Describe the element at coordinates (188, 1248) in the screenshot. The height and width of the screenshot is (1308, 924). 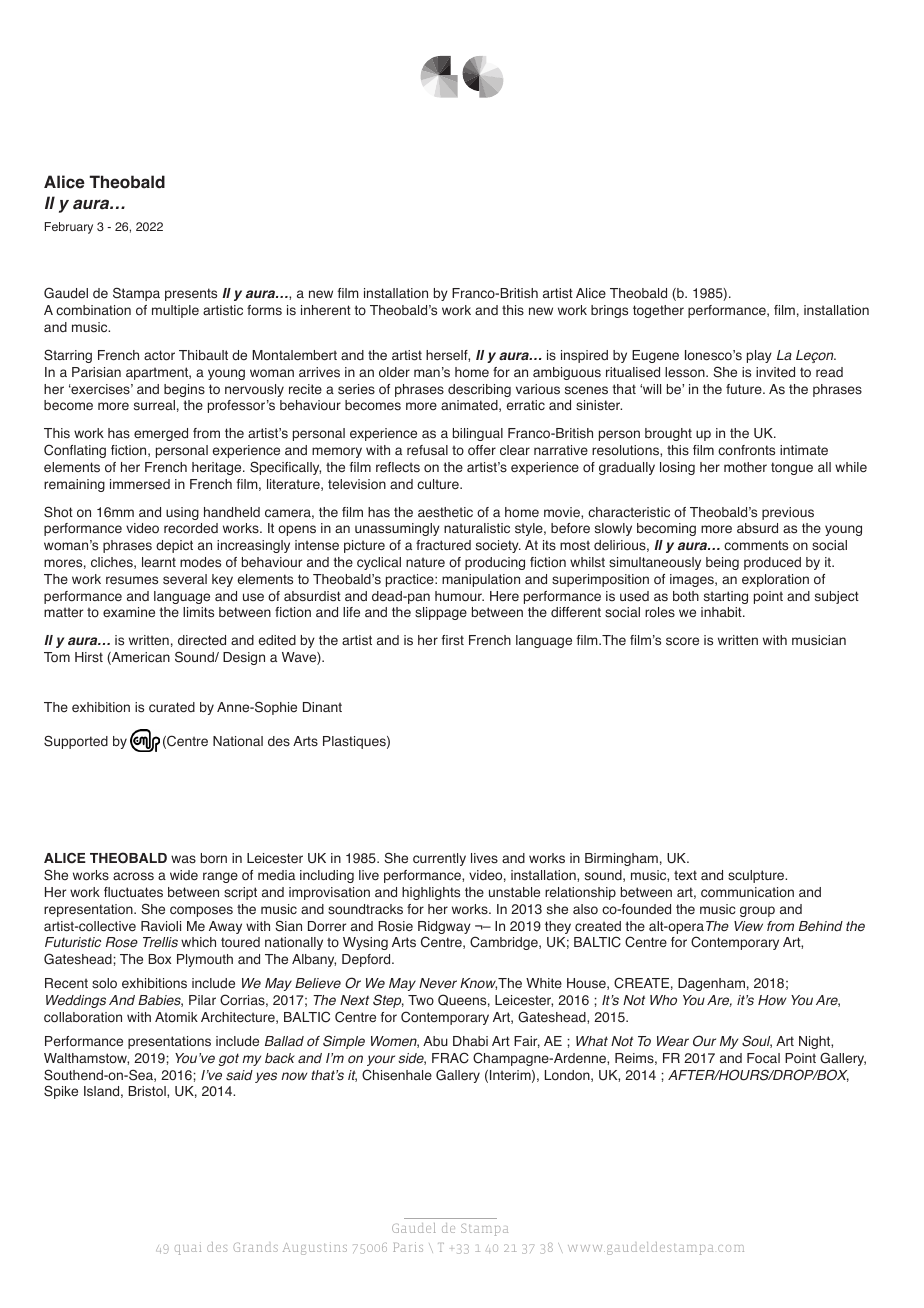
I see `quai` at that location.
